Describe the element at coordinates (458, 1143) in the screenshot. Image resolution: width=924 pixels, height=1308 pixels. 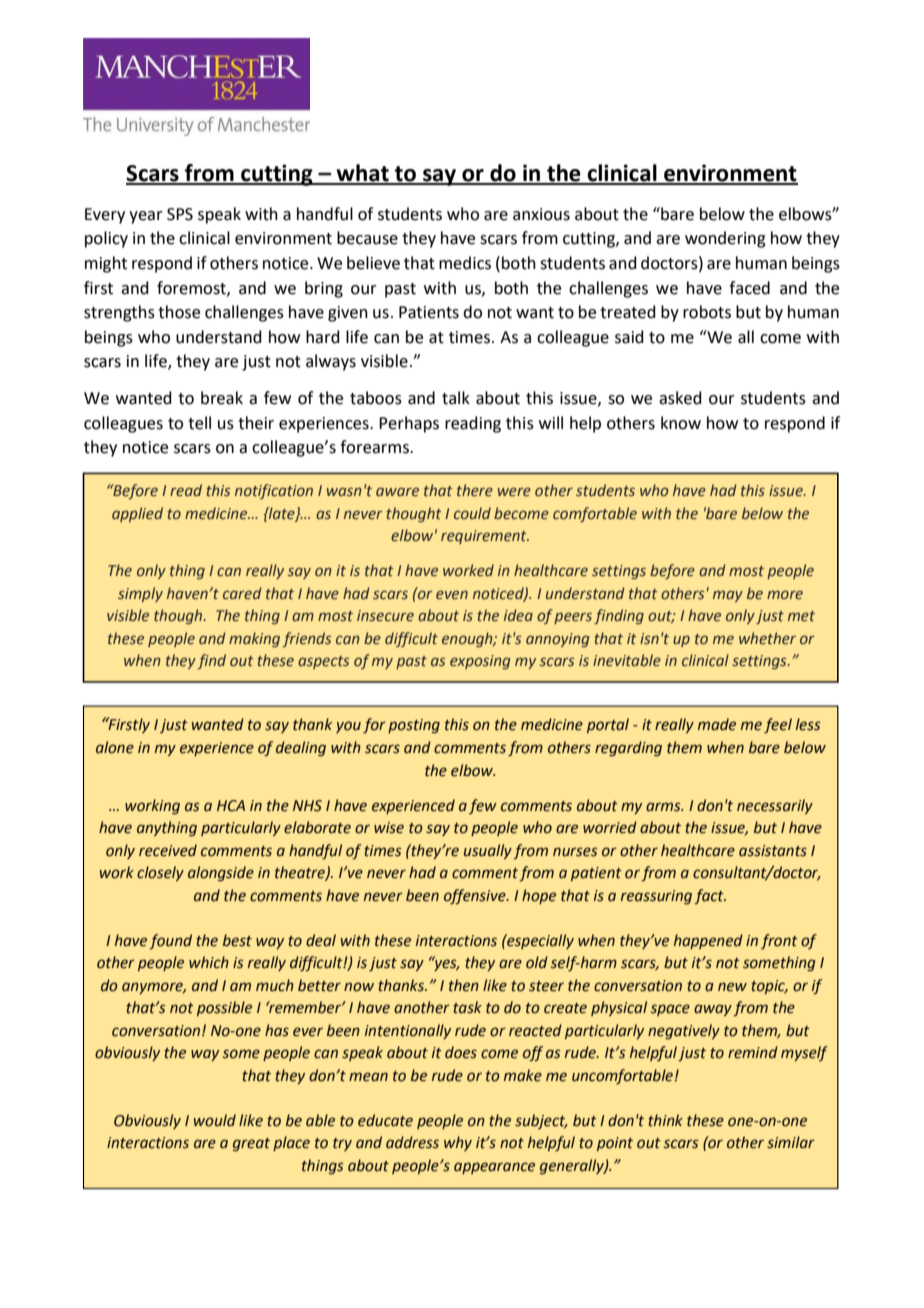
I see `why` at that location.
